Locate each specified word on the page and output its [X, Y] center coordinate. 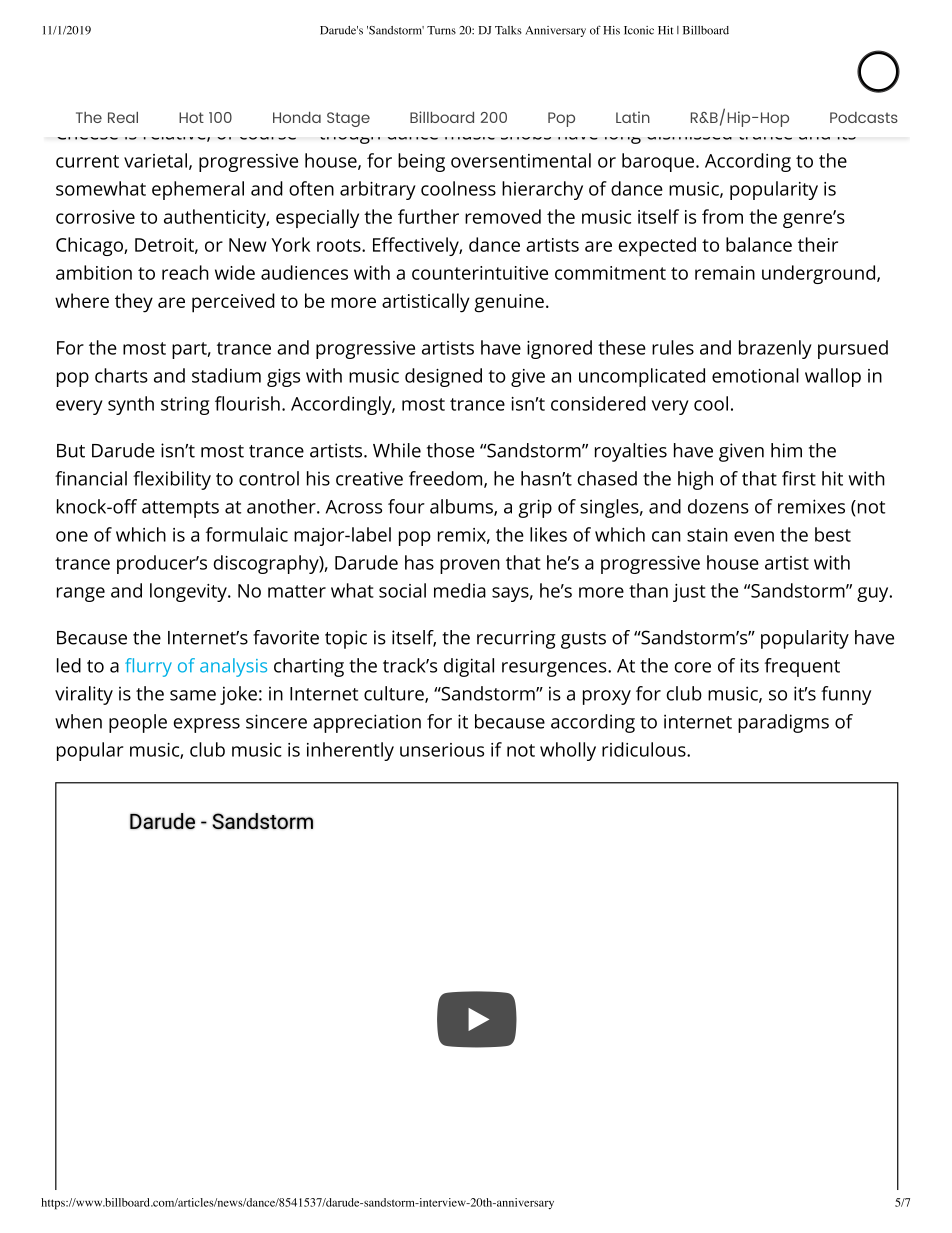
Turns [441, 30]
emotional [755, 375]
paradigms [783, 723]
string [185, 406]
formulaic [247, 534]
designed [443, 377]
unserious [442, 750]
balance [759, 244]
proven [470, 566]
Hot [191, 117]
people [138, 723]
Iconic [639, 30]
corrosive [95, 217]
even [754, 536]
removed [503, 216]
